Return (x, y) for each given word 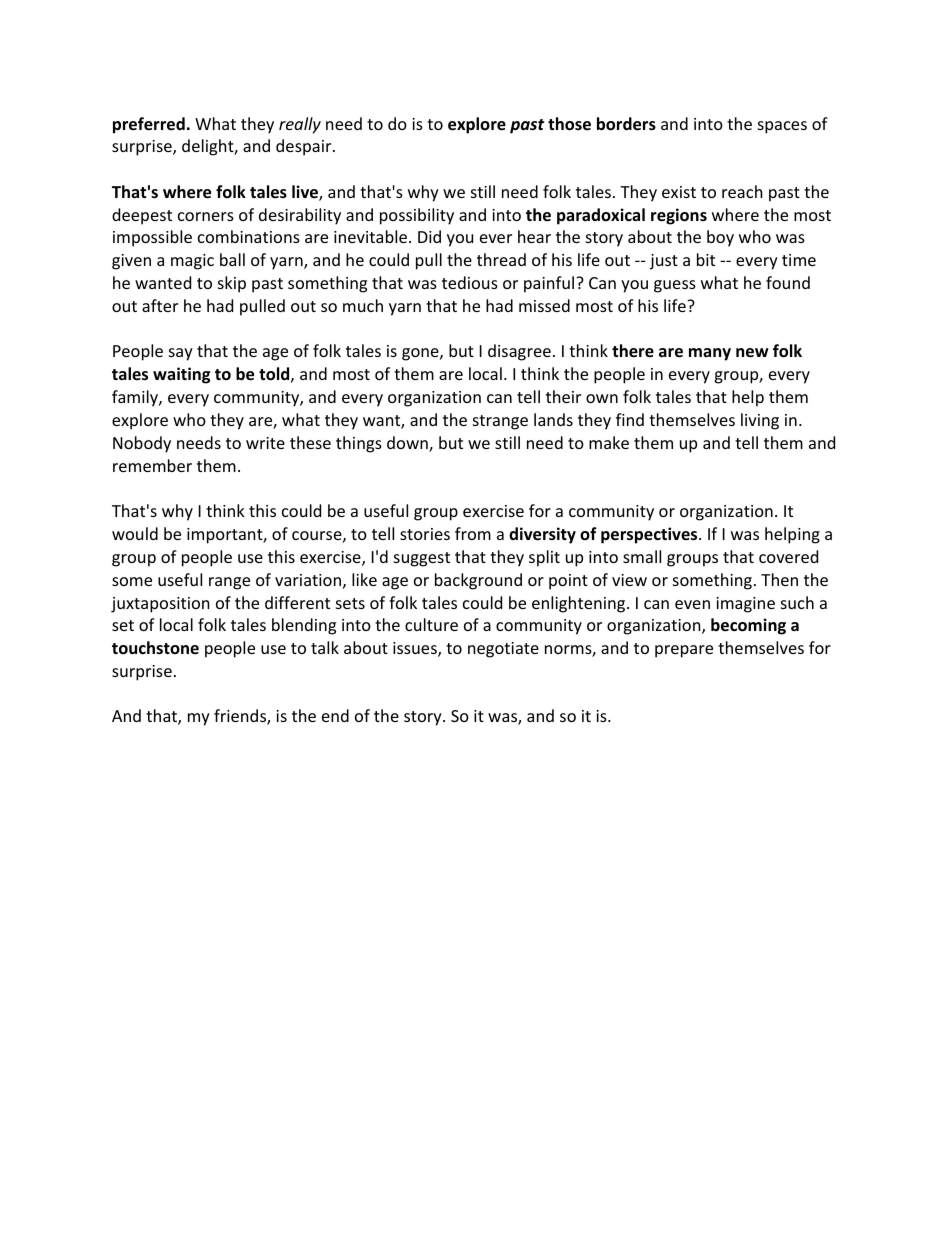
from (473, 533)
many (710, 354)
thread (501, 259)
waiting (181, 375)
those (569, 124)
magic (192, 262)
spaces (782, 127)
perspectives (650, 535)
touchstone (155, 648)
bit (706, 259)
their (563, 396)
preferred (149, 125)
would (135, 533)
